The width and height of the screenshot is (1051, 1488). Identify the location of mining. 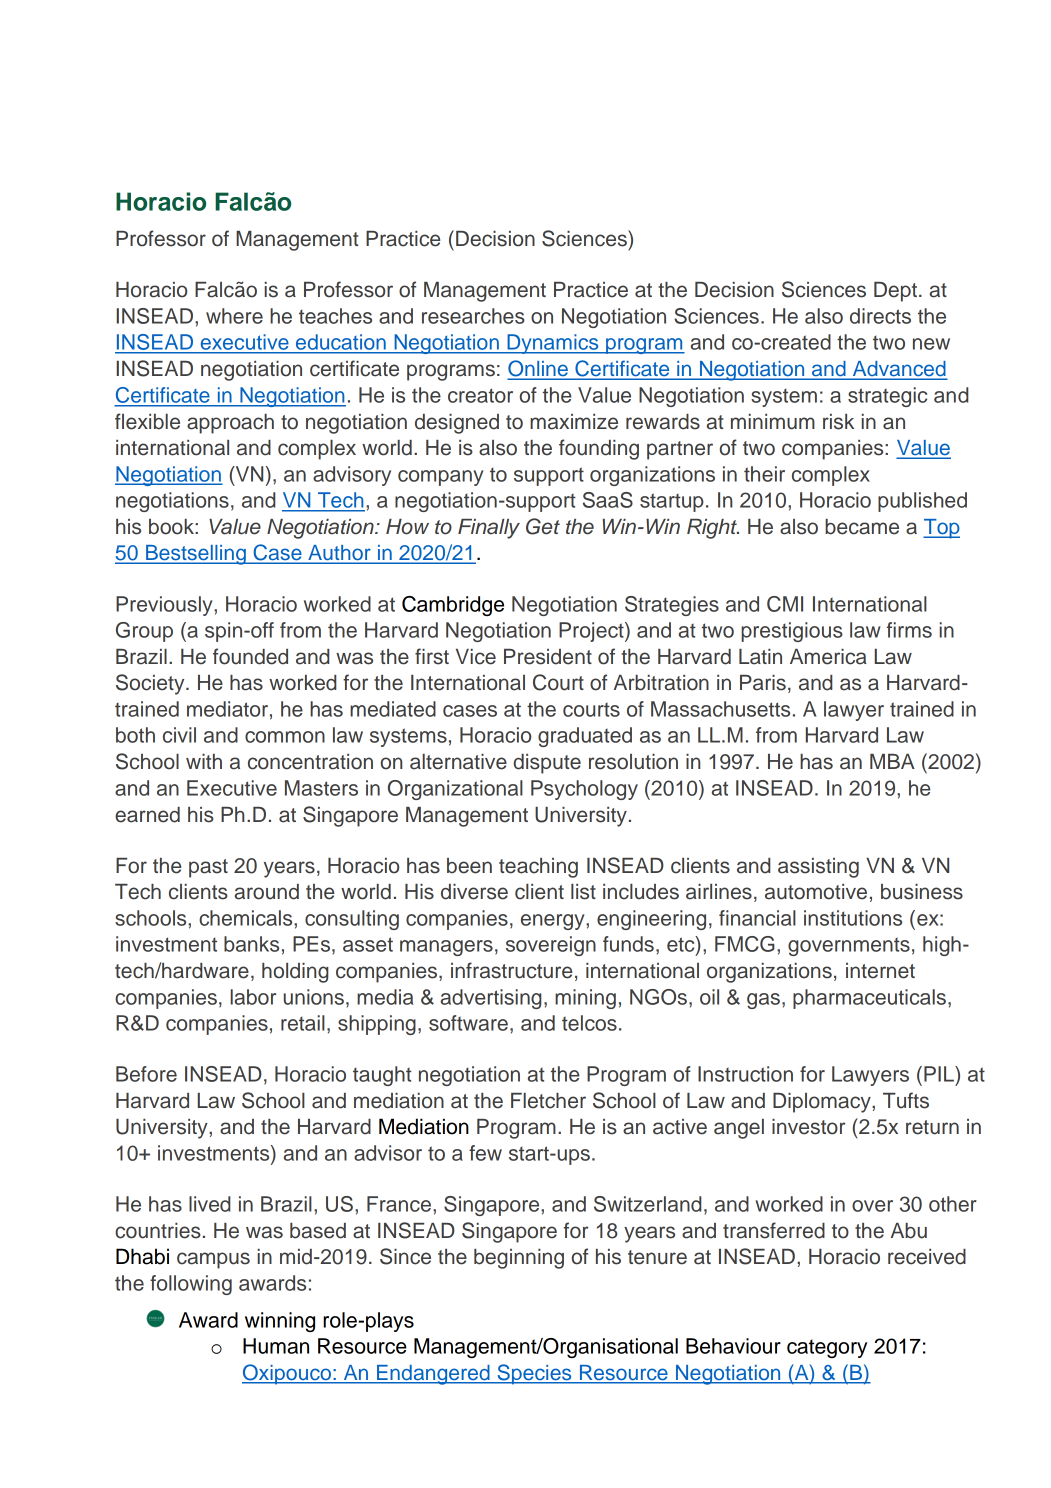
(585, 999).
